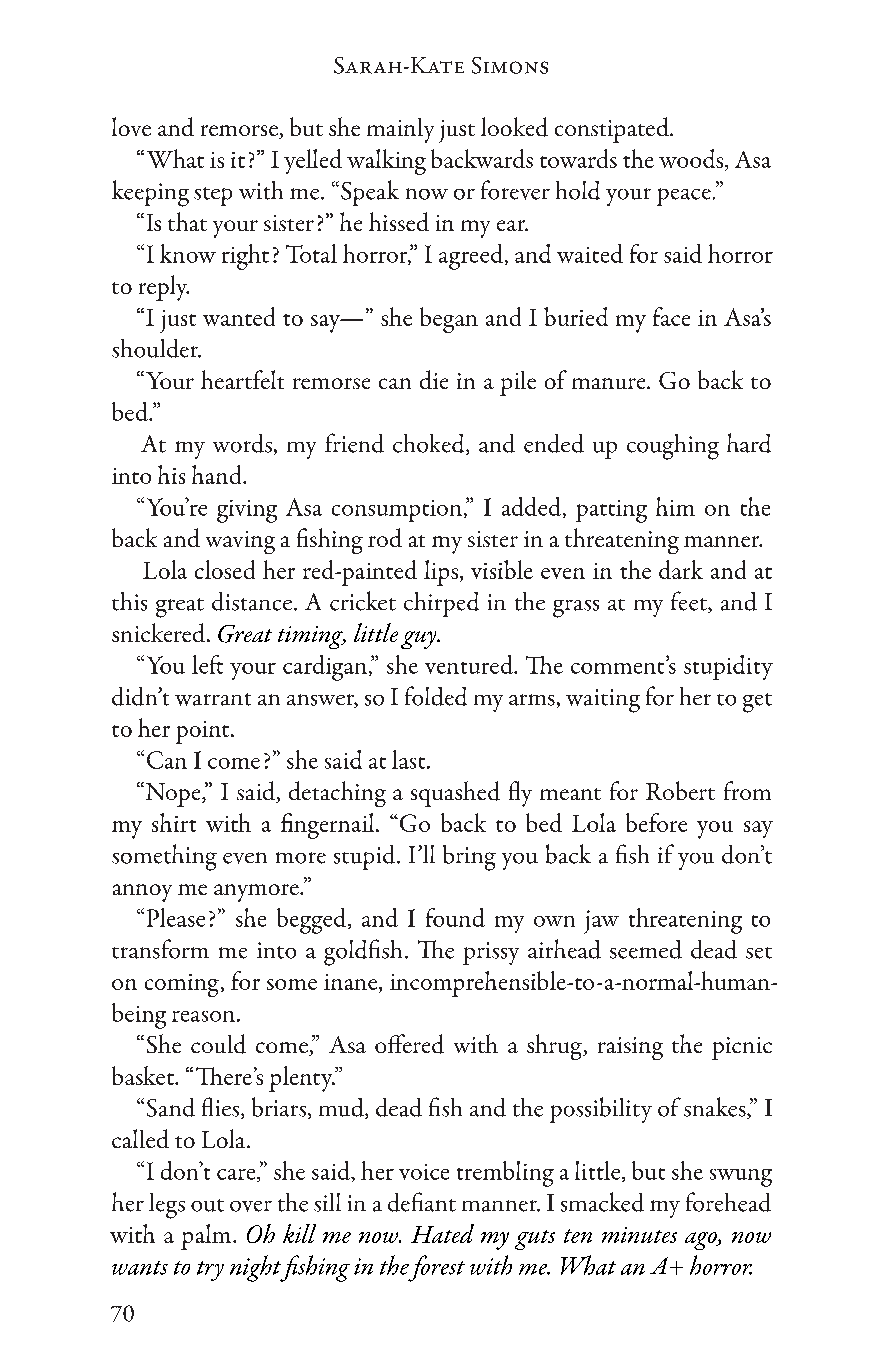 Image resolution: width=896 pixels, height=1364 pixels. I want to click on left, so click(207, 664).
